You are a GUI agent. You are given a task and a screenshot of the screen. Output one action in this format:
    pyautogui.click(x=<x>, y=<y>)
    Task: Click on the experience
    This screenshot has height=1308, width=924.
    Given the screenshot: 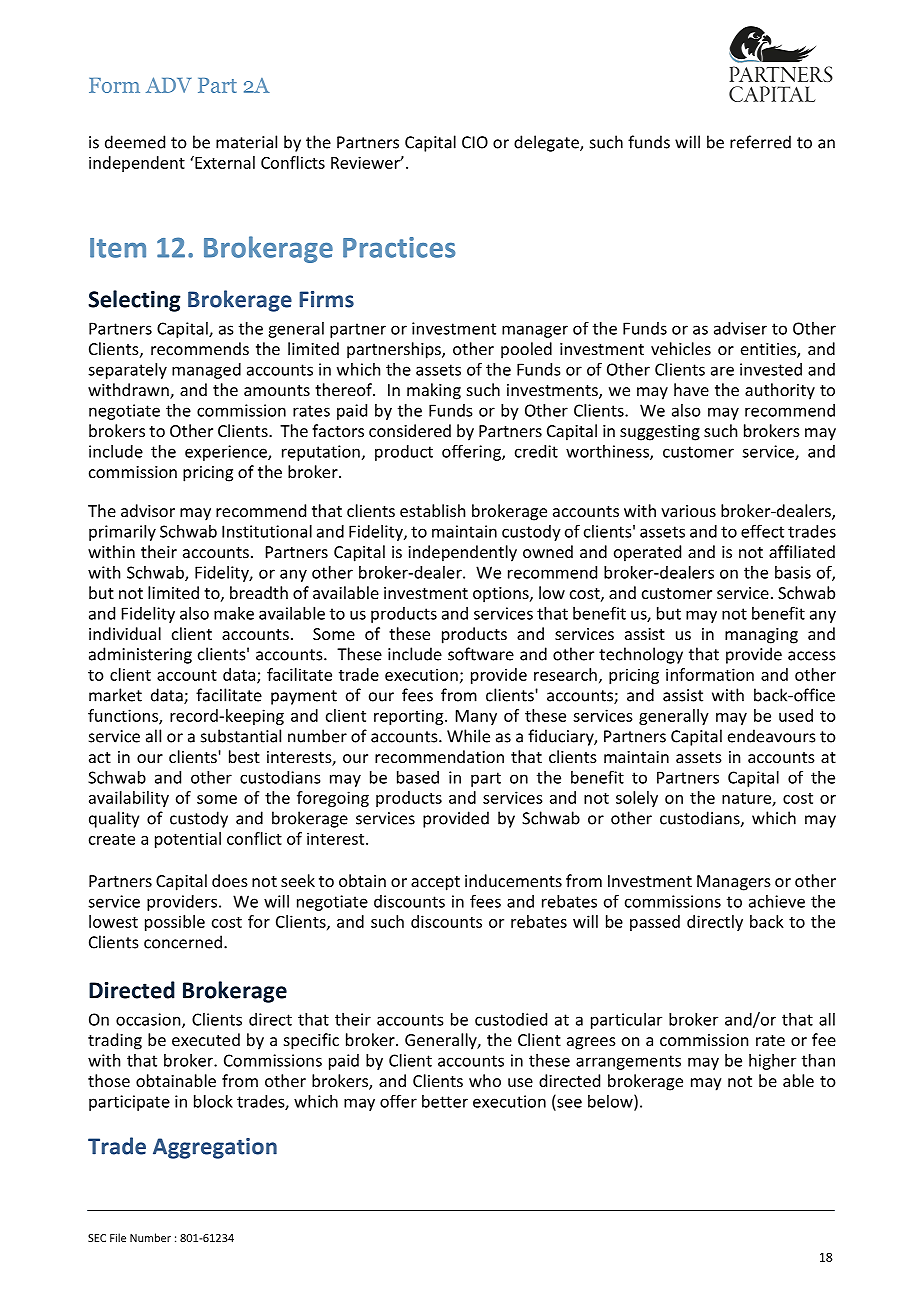 What is the action you would take?
    pyautogui.click(x=227, y=453)
